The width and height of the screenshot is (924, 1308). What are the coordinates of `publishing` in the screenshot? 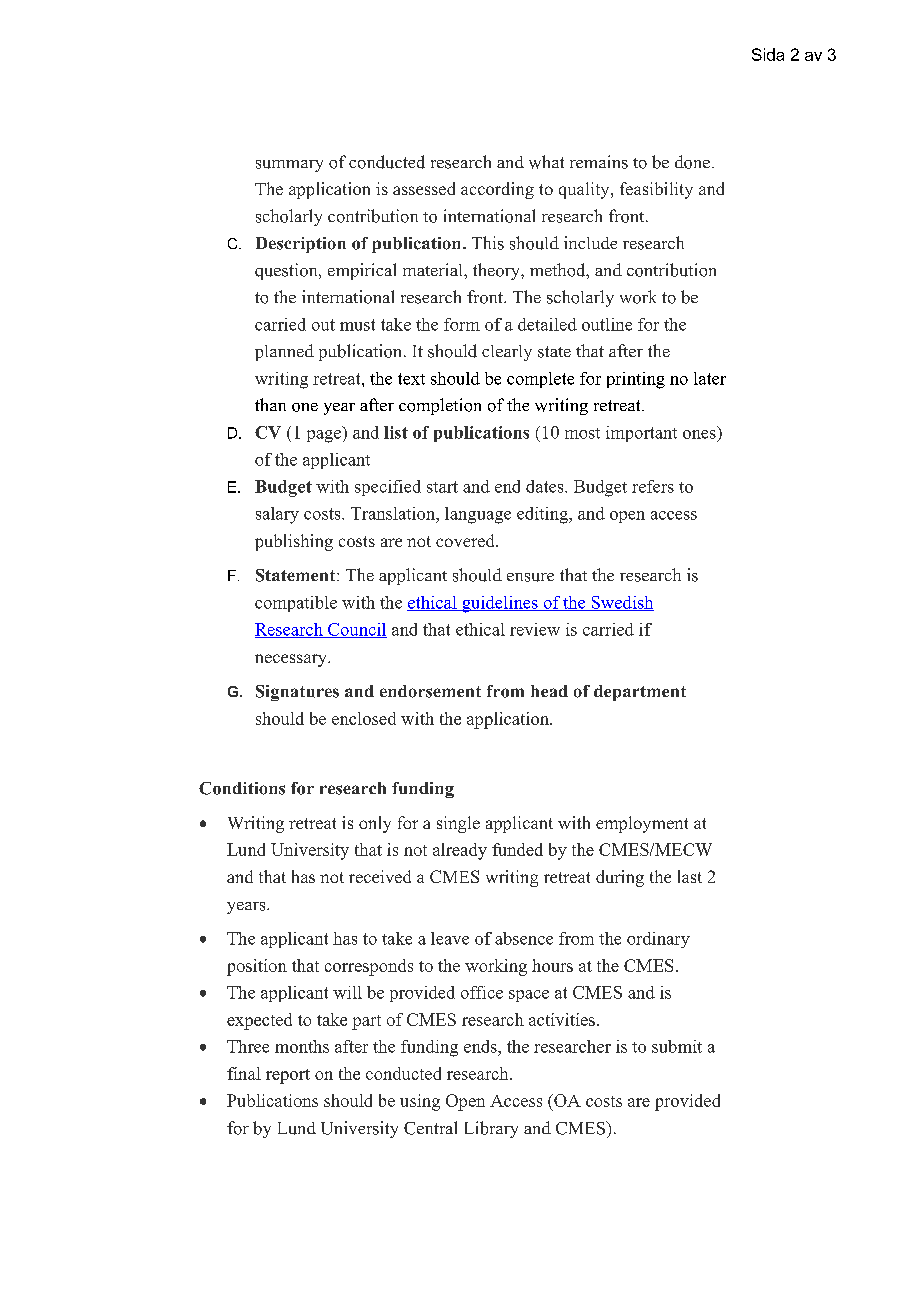 It's located at (294, 542).
